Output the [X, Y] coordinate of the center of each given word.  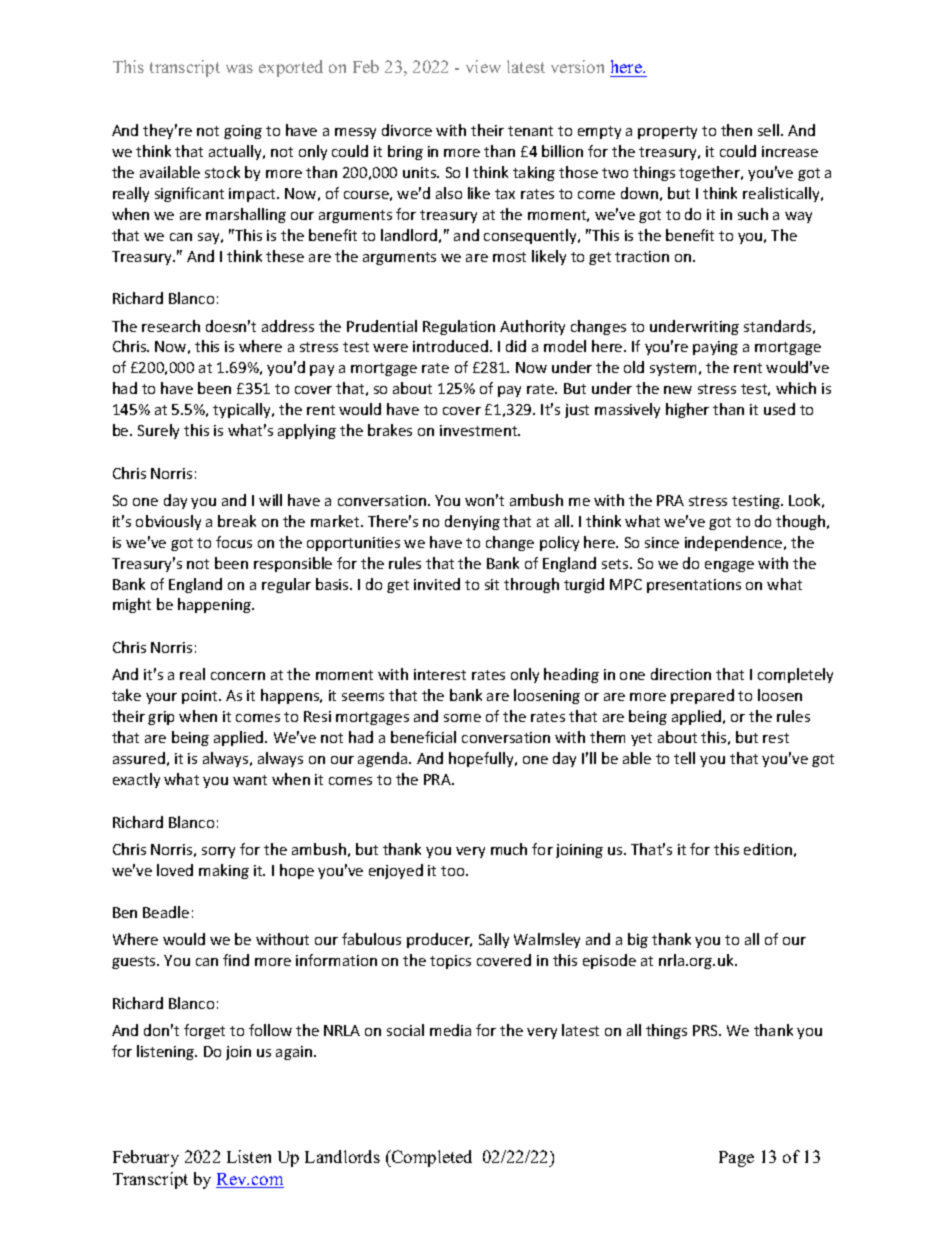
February [146, 1158]
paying [715, 348]
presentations [694, 586]
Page [736, 1159]
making [224, 871]
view [483, 66]
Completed [431, 1158]
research [171, 326]
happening [215, 605]
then [736, 130]
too [454, 871]
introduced [452, 346]
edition [768, 849]
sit [492, 584]
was [239, 68]
